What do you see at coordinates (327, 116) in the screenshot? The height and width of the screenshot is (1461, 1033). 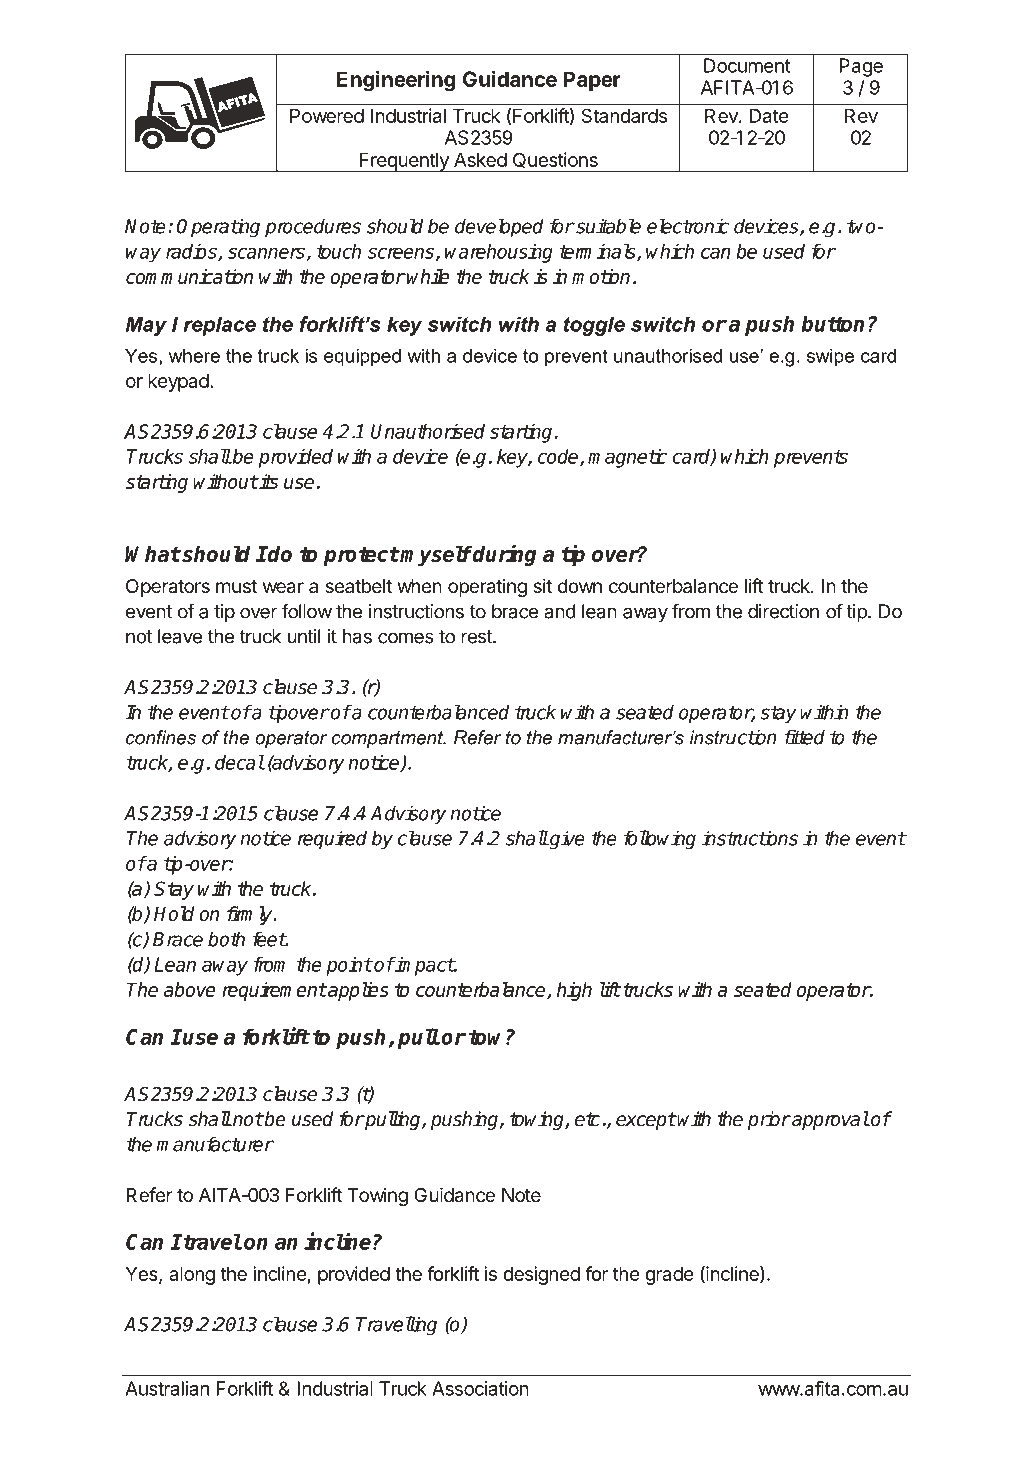 I see `Powered` at bounding box center [327, 116].
